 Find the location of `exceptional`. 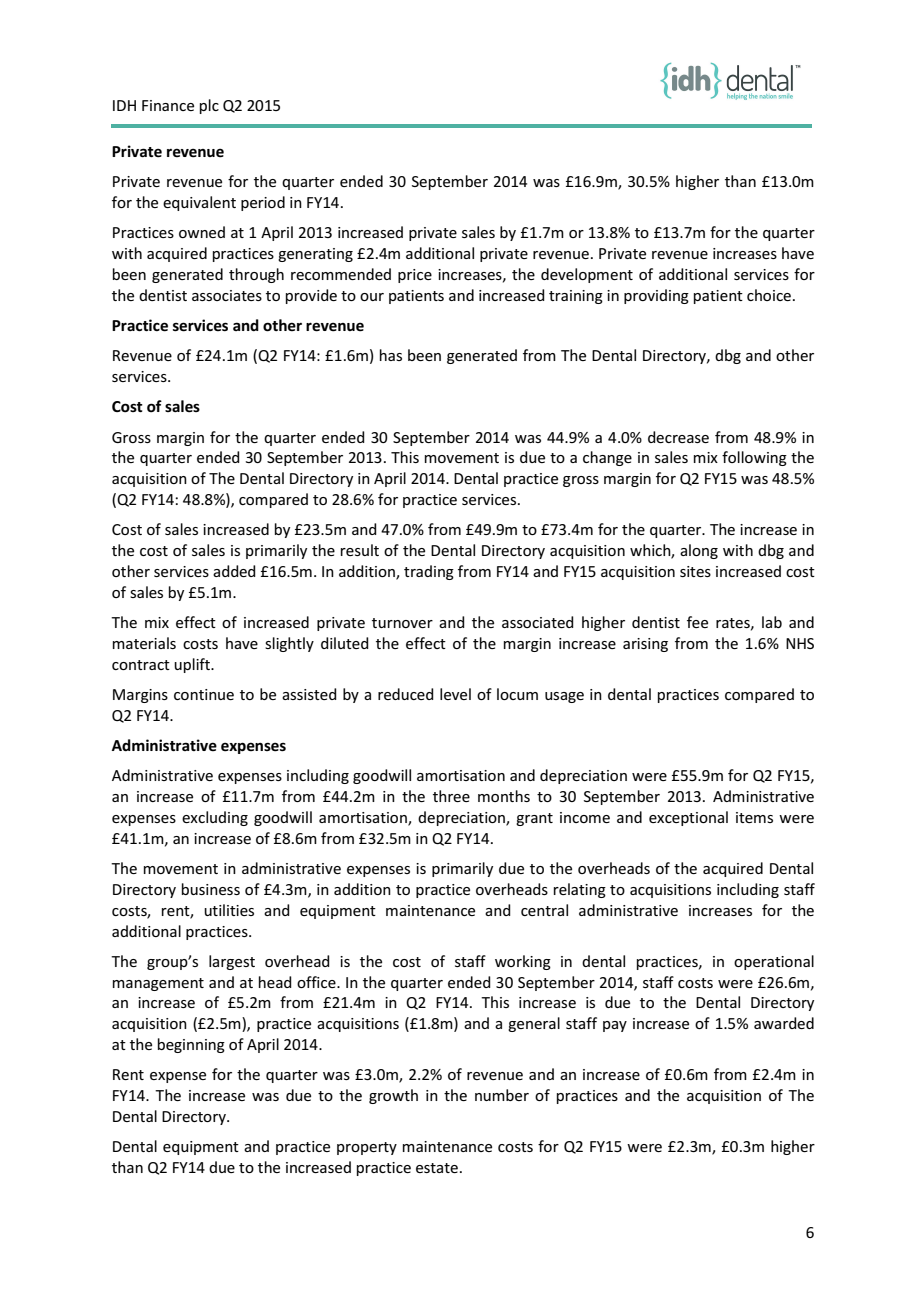

exceptional is located at coordinates (688, 818).
